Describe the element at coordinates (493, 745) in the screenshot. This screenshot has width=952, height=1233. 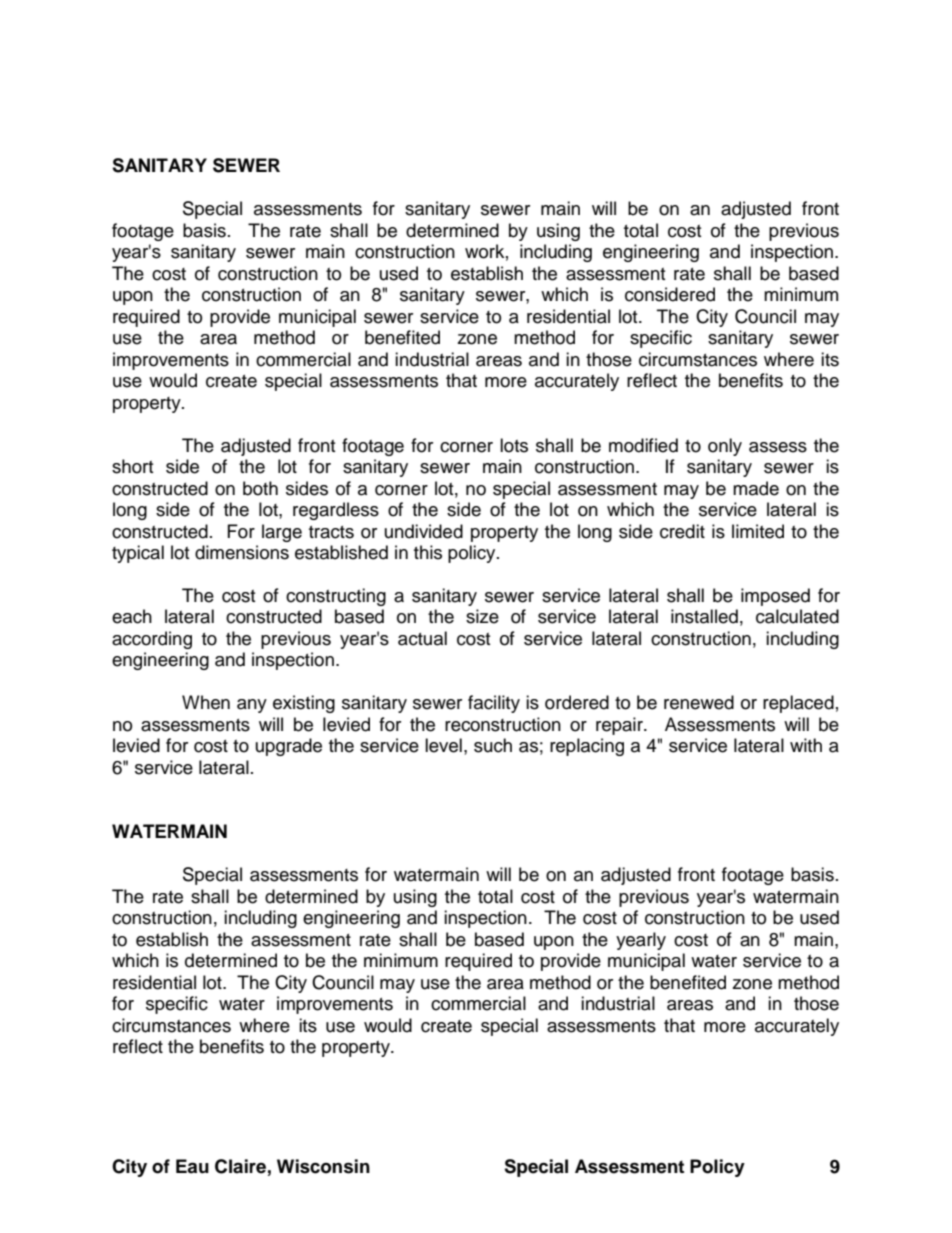
I see `such` at that location.
